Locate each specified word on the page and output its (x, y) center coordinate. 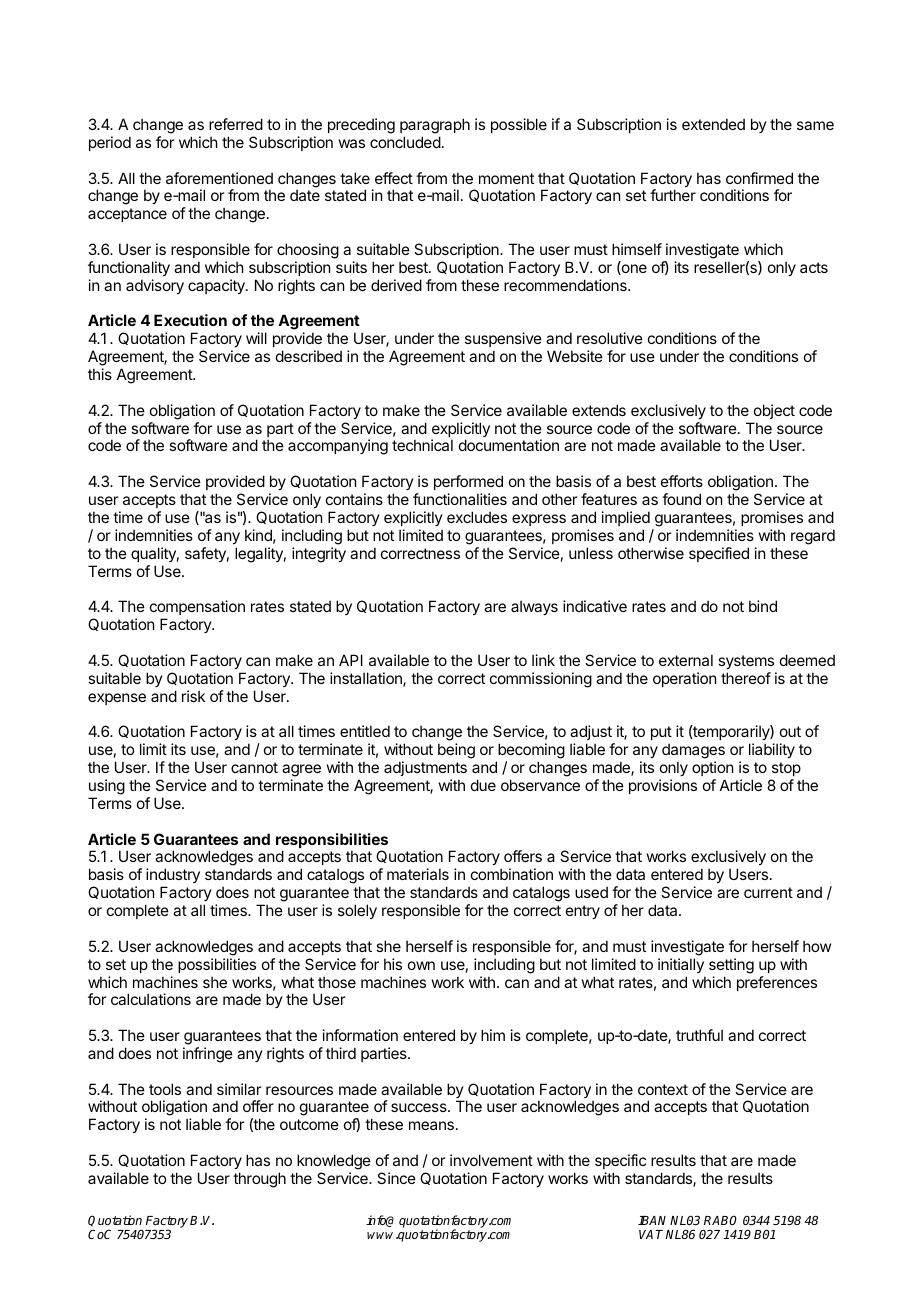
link (543, 660)
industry (173, 877)
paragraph (435, 126)
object (774, 411)
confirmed (759, 178)
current (768, 892)
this (100, 374)
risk (193, 696)
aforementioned (219, 178)
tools (165, 1089)
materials (418, 874)
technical (422, 445)
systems (746, 662)
